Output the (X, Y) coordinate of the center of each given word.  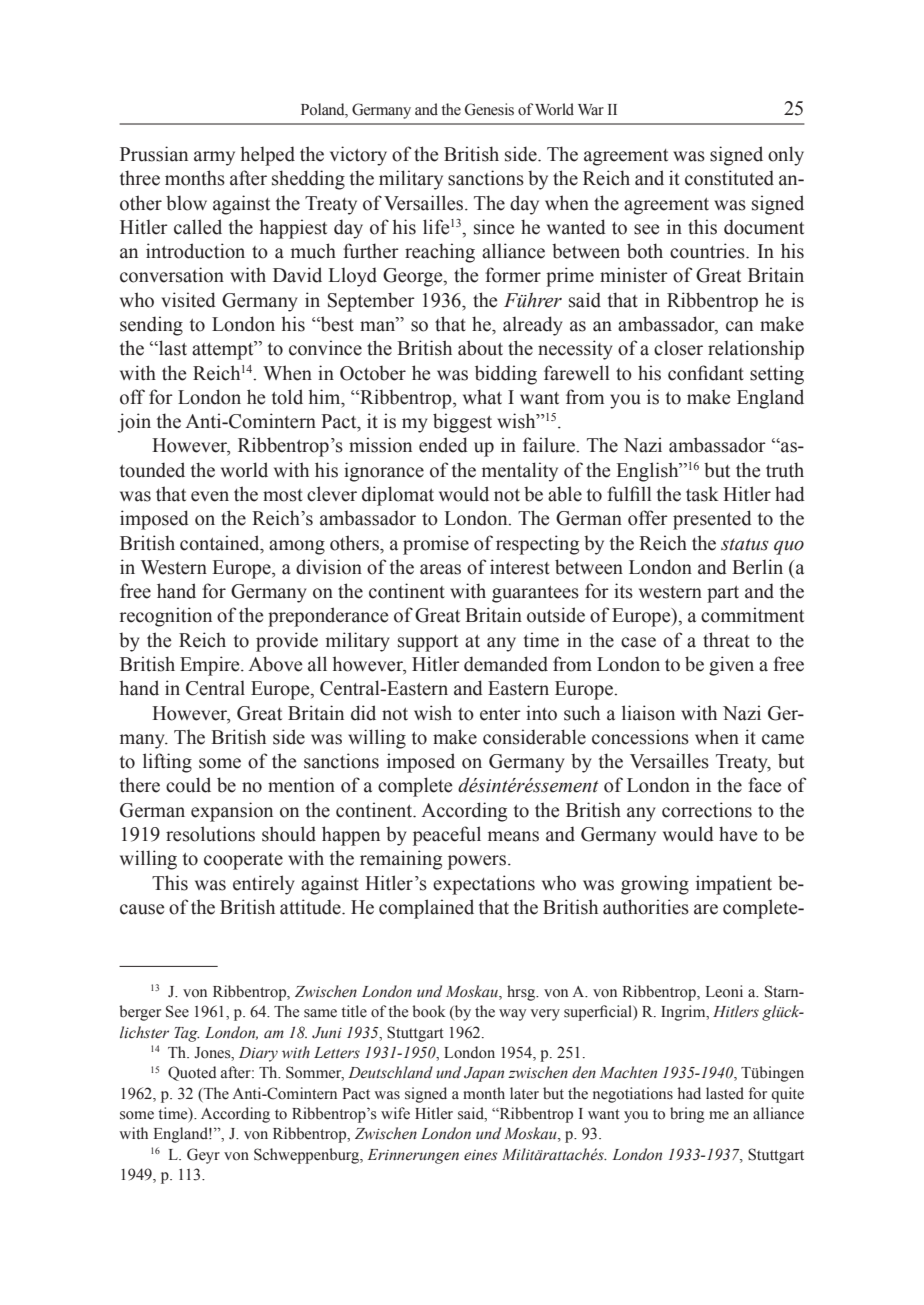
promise (436, 545)
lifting (167, 763)
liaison (648, 713)
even (210, 496)
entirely (264, 885)
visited (188, 300)
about (480, 348)
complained (426, 909)
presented (712, 520)
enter (500, 714)
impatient (734, 885)
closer (678, 348)
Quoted (192, 1073)
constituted (729, 178)
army (214, 158)
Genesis (489, 109)
